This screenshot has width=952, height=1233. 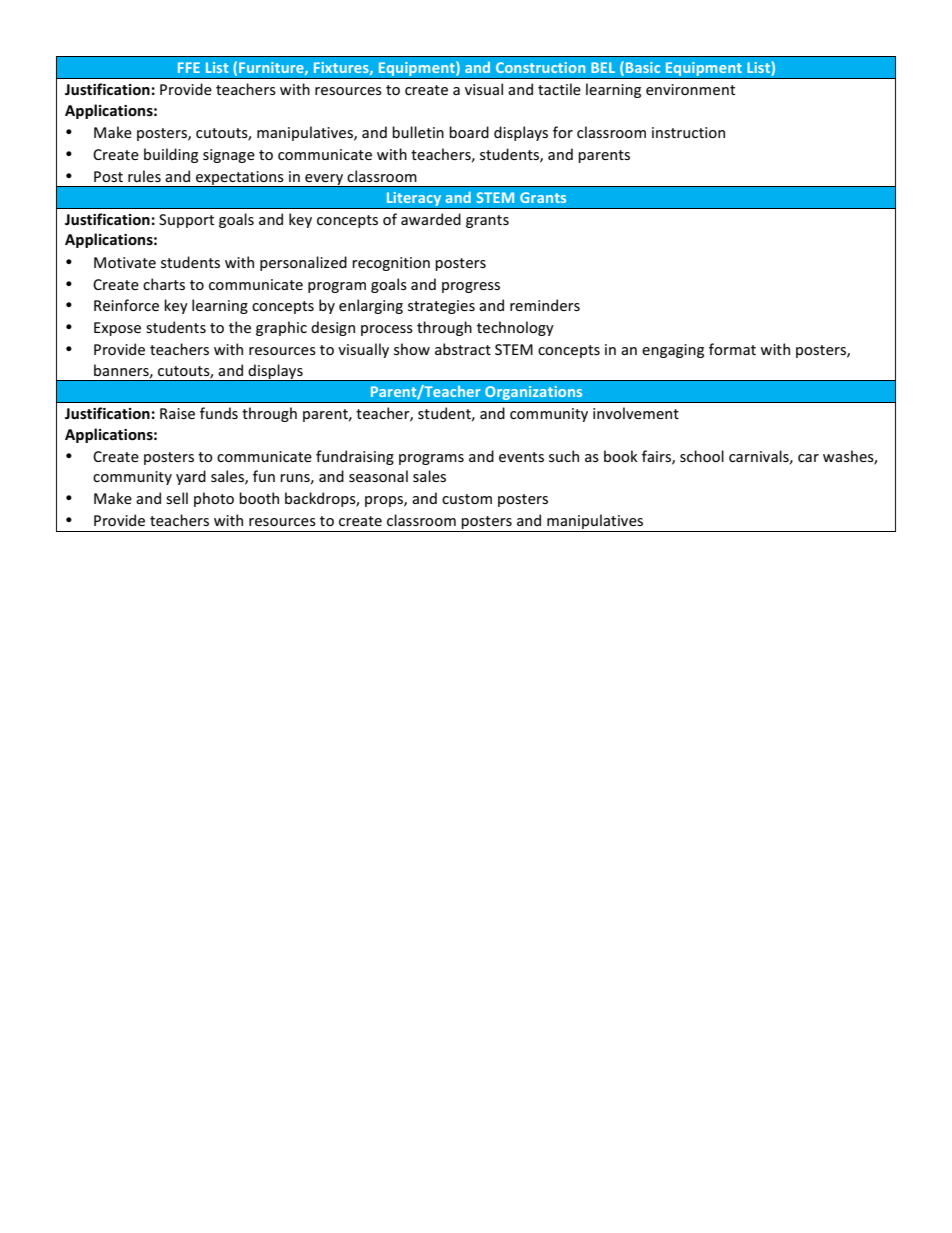 What do you see at coordinates (431, 219) in the screenshot?
I see `awarded` at bounding box center [431, 219].
